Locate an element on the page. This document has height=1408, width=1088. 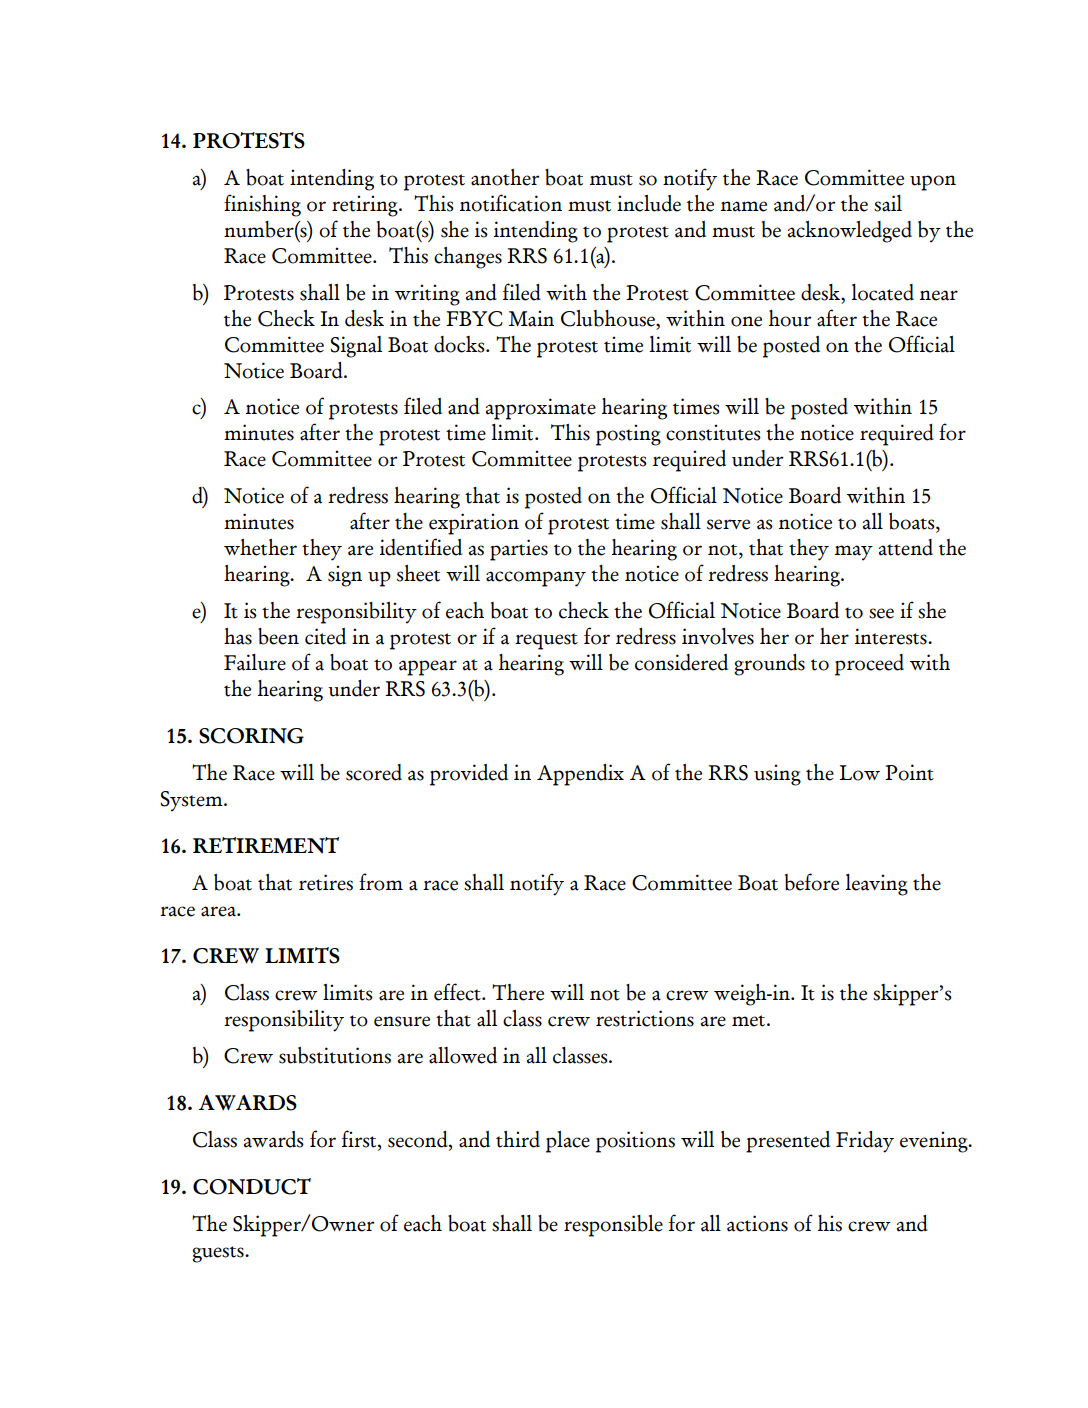
retires is located at coordinates (326, 882).
